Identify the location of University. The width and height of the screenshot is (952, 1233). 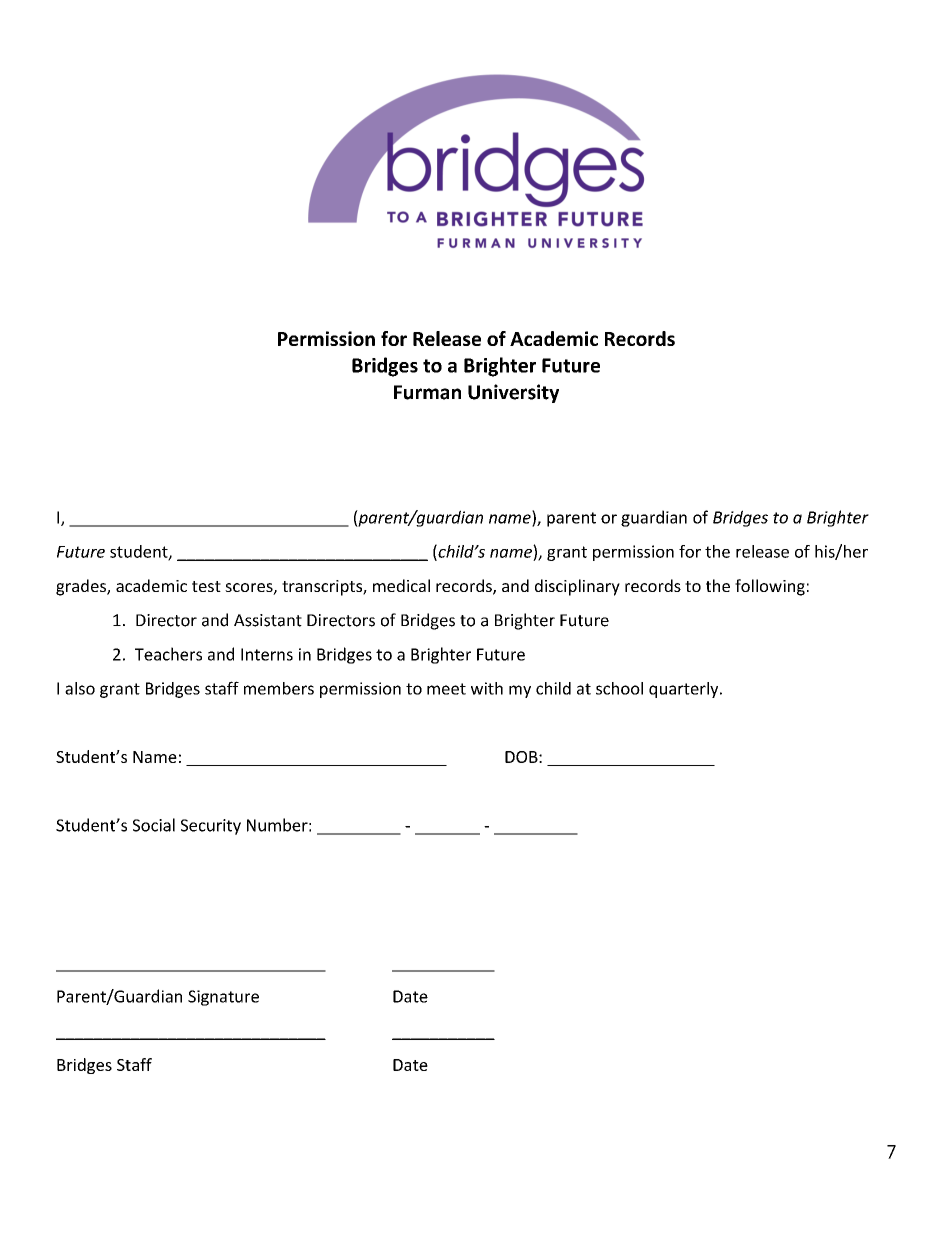
(513, 393).
